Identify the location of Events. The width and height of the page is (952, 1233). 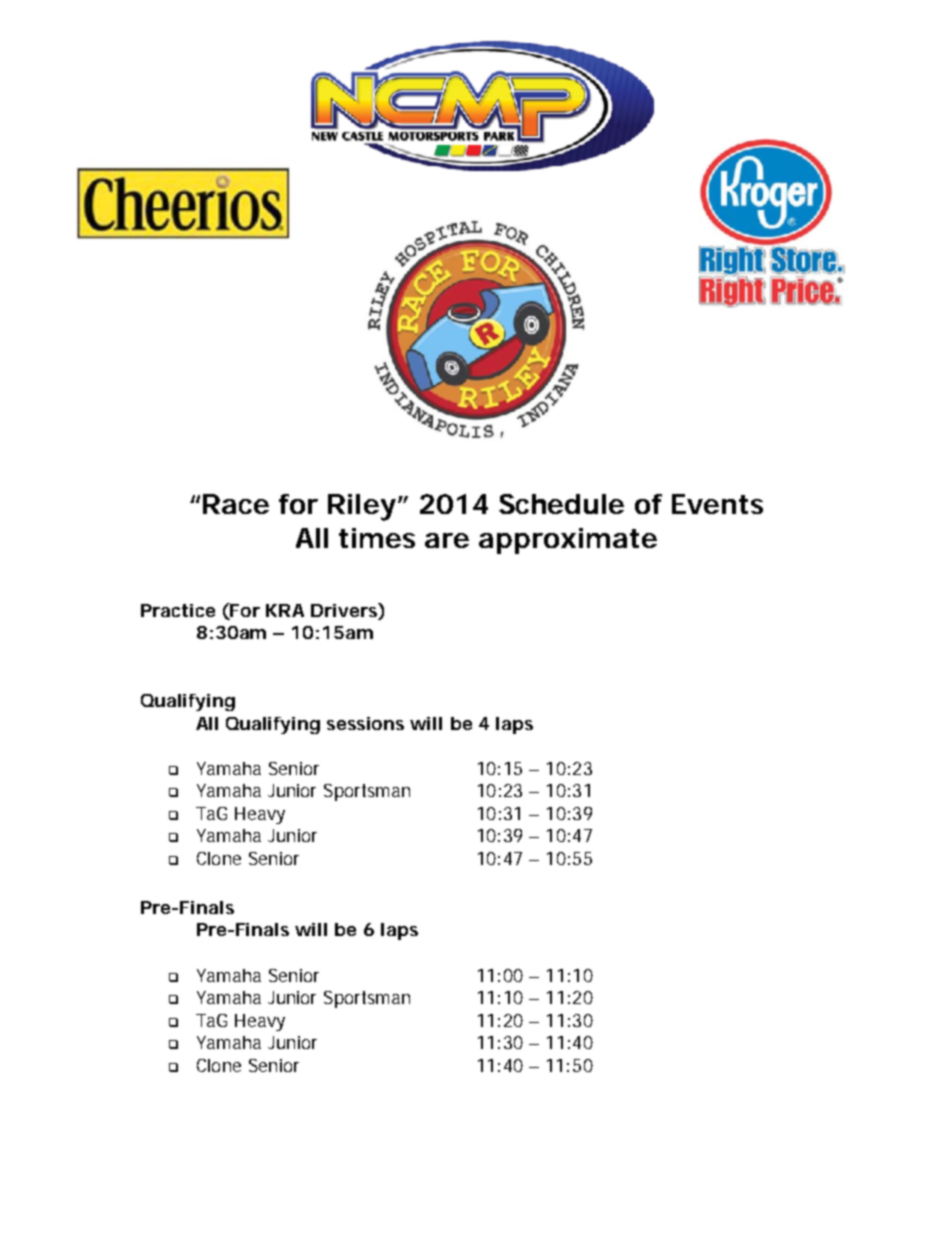
(717, 504).
